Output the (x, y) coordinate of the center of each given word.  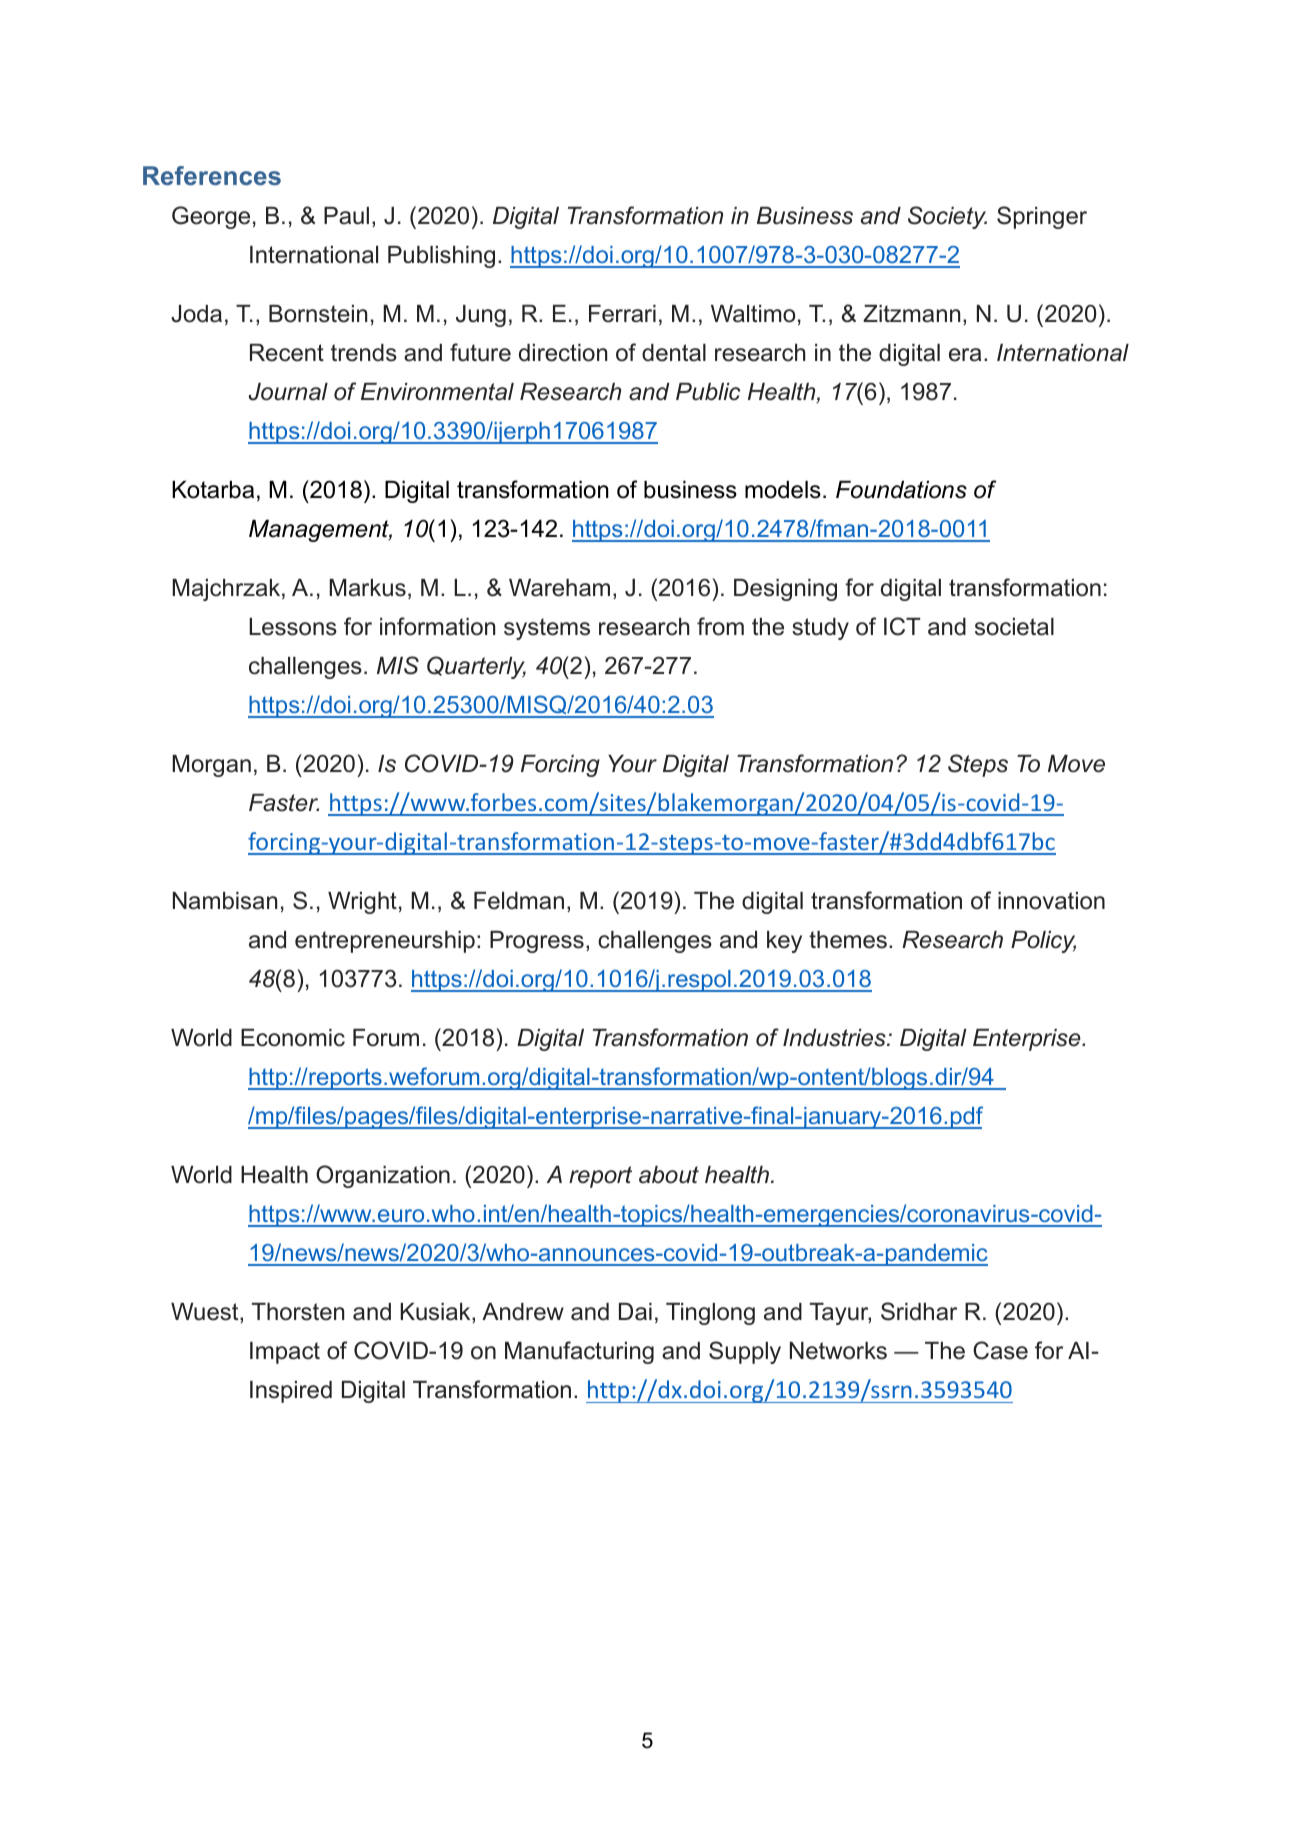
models (783, 490)
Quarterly (476, 667)
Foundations (901, 490)
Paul (346, 216)
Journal (288, 392)
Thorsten (298, 1312)
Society (947, 217)
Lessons (293, 627)
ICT (902, 626)
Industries (835, 1038)
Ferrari (622, 314)
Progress (537, 942)
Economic (293, 1038)
